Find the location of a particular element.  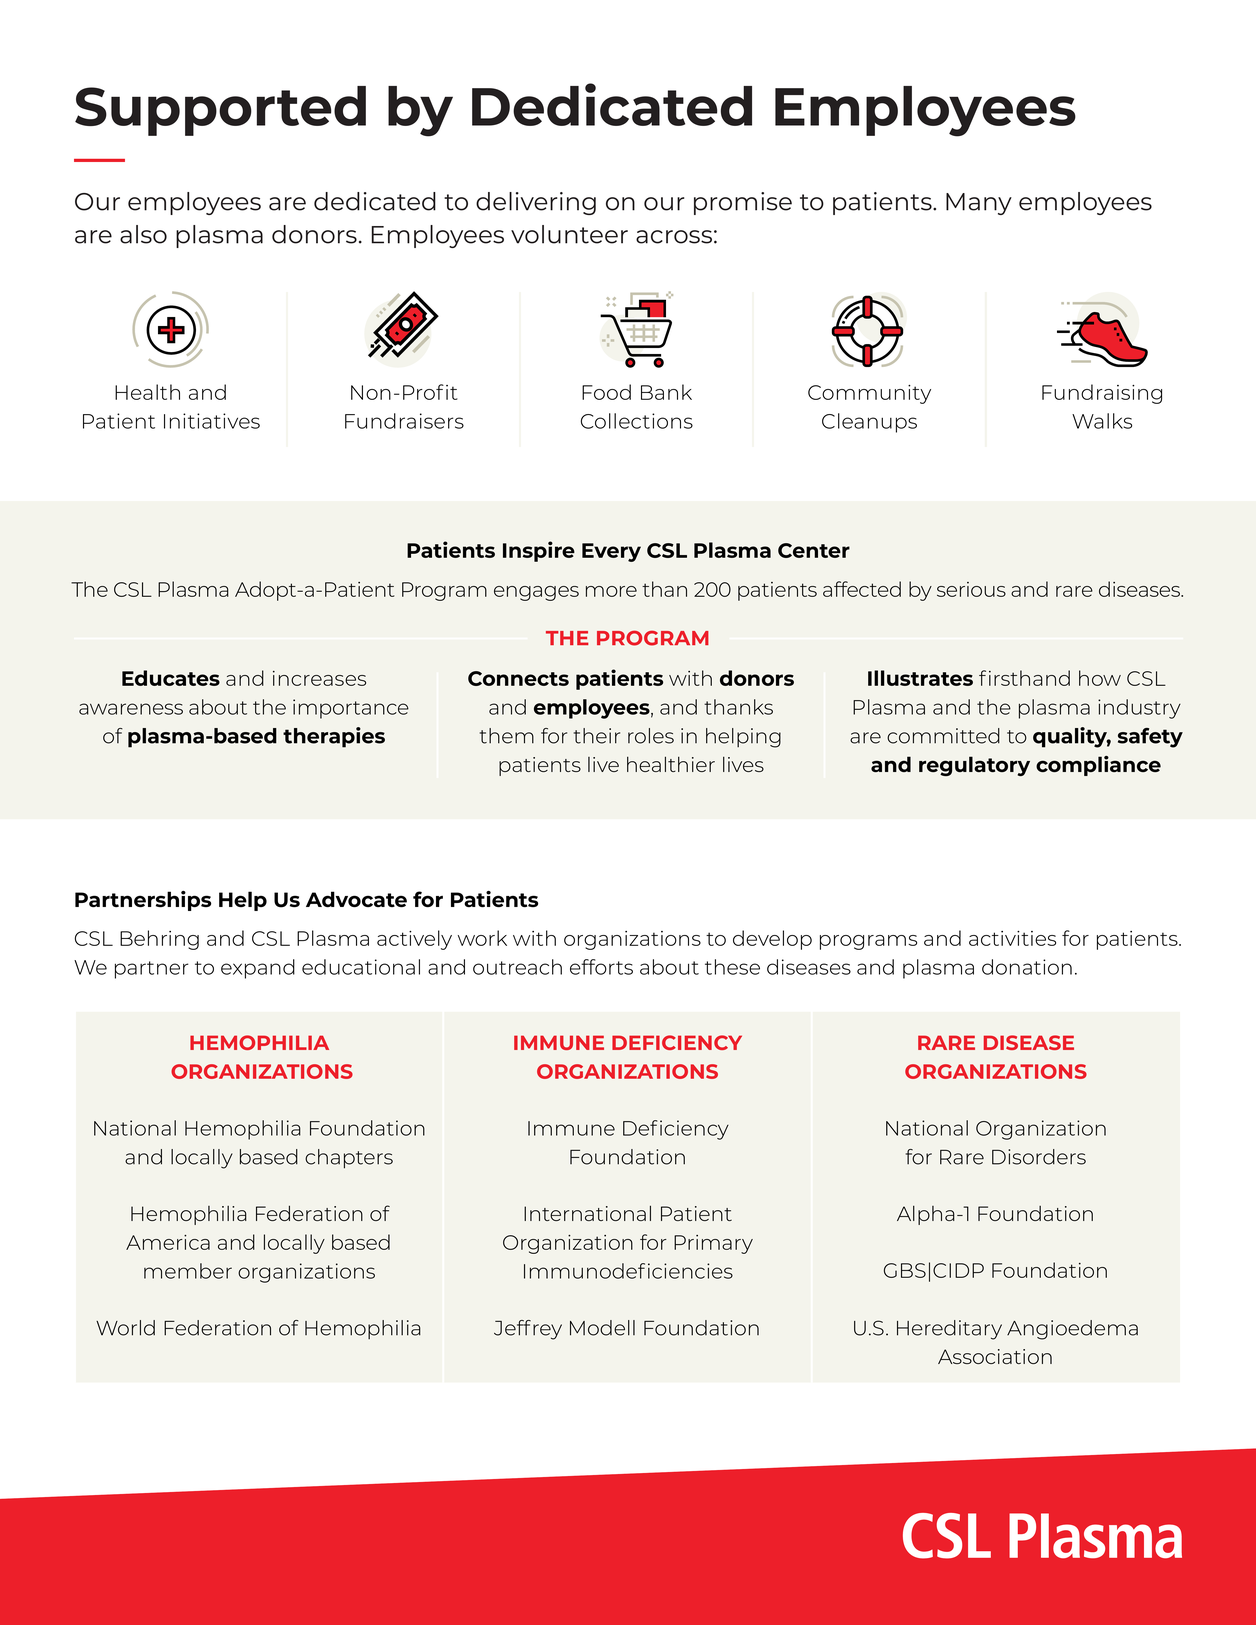

member is located at coordinates (188, 1271).
